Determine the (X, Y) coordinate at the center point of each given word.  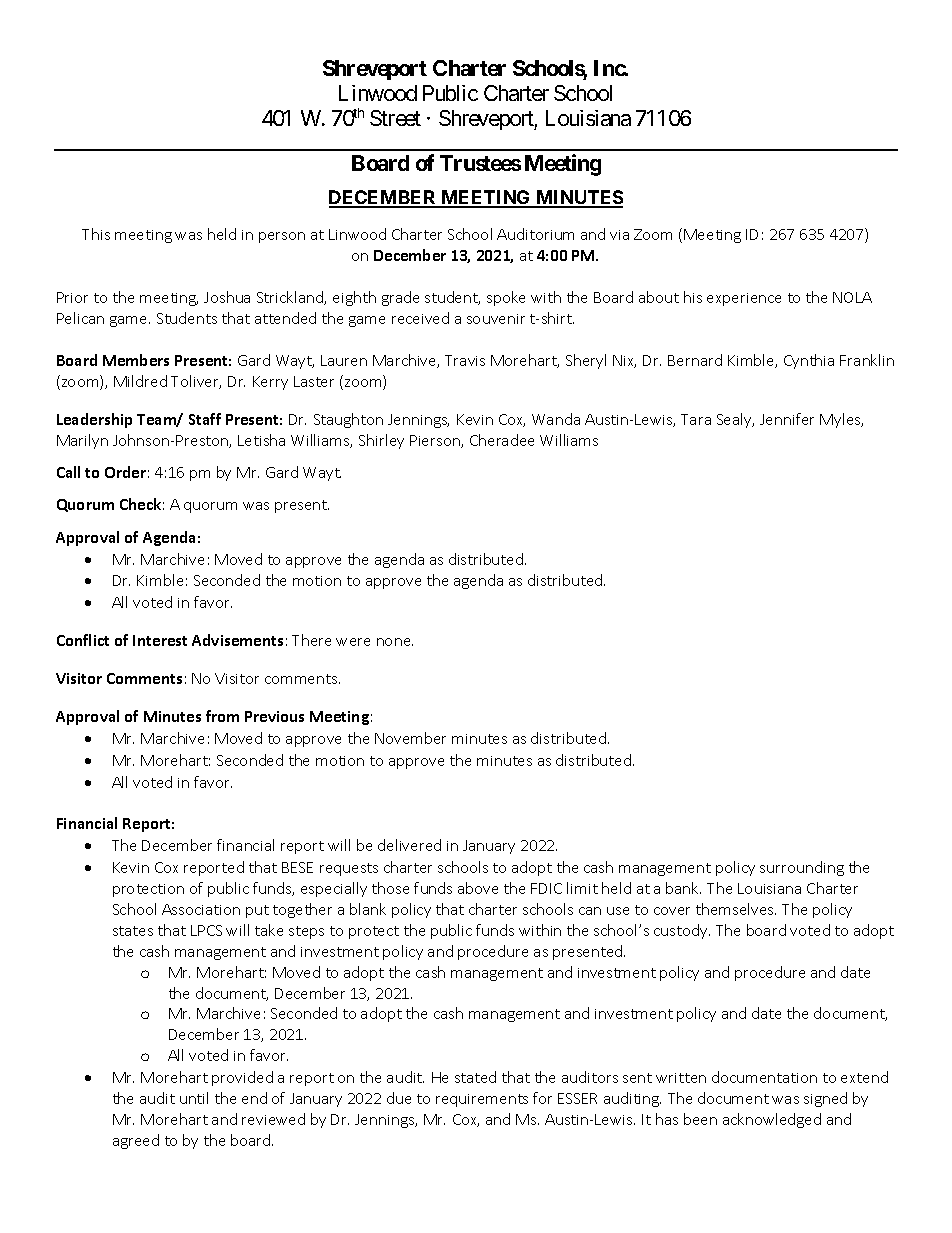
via (619, 235)
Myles (841, 420)
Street (395, 118)
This (96, 234)
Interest (160, 640)
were (353, 642)
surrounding (802, 868)
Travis (465, 360)
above (478, 888)
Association (201, 909)
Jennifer (787, 419)
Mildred (140, 381)
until (194, 1098)
